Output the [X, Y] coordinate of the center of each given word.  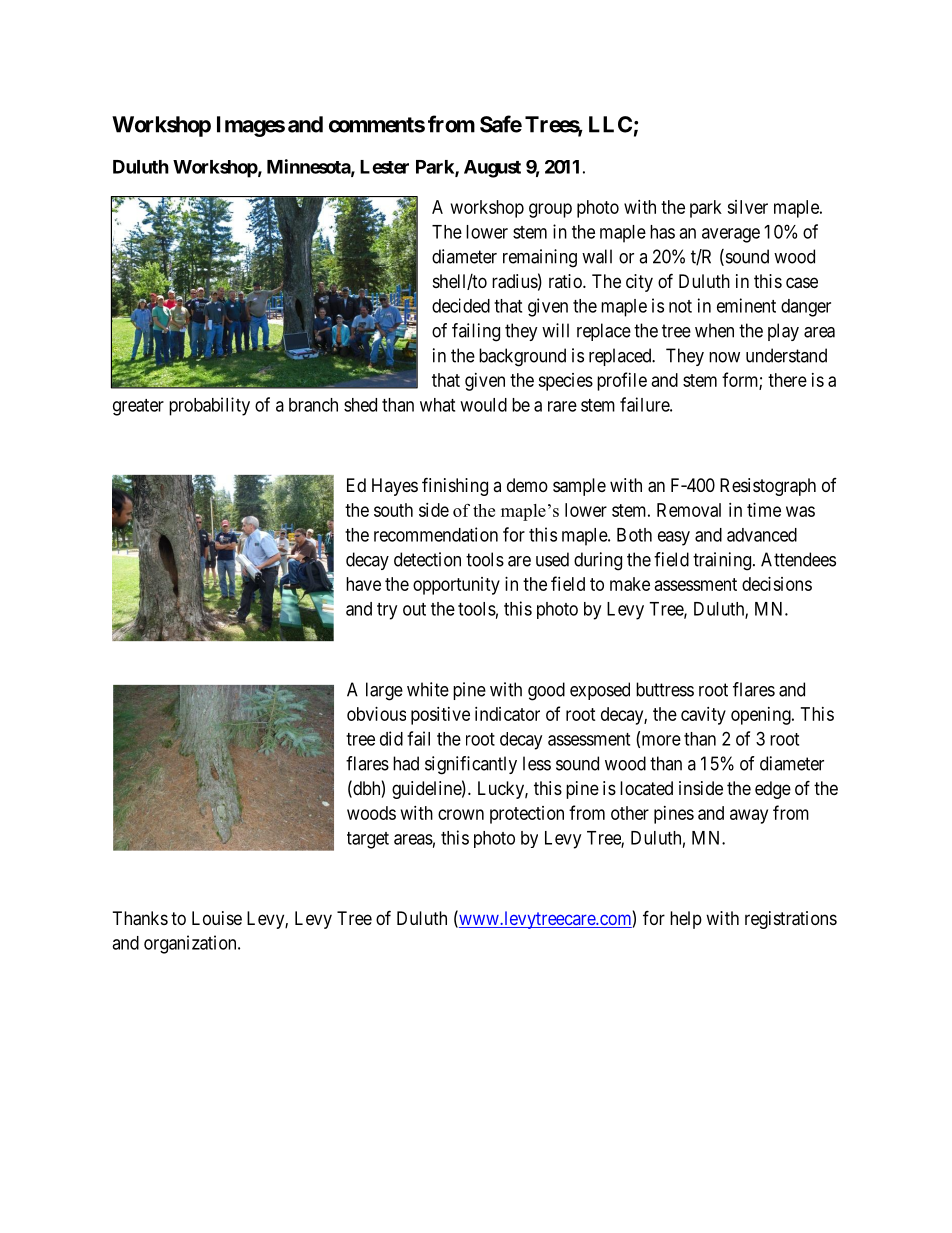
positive [440, 716]
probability [209, 406]
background [522, 357]
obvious [376, 714]
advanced [762, 535]
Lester [384, 167]
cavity [703, 716]
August [492, 169]
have [363, 584]
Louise [217, 918]
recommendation [436, 534]
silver [747, 207]
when [714, 330]
